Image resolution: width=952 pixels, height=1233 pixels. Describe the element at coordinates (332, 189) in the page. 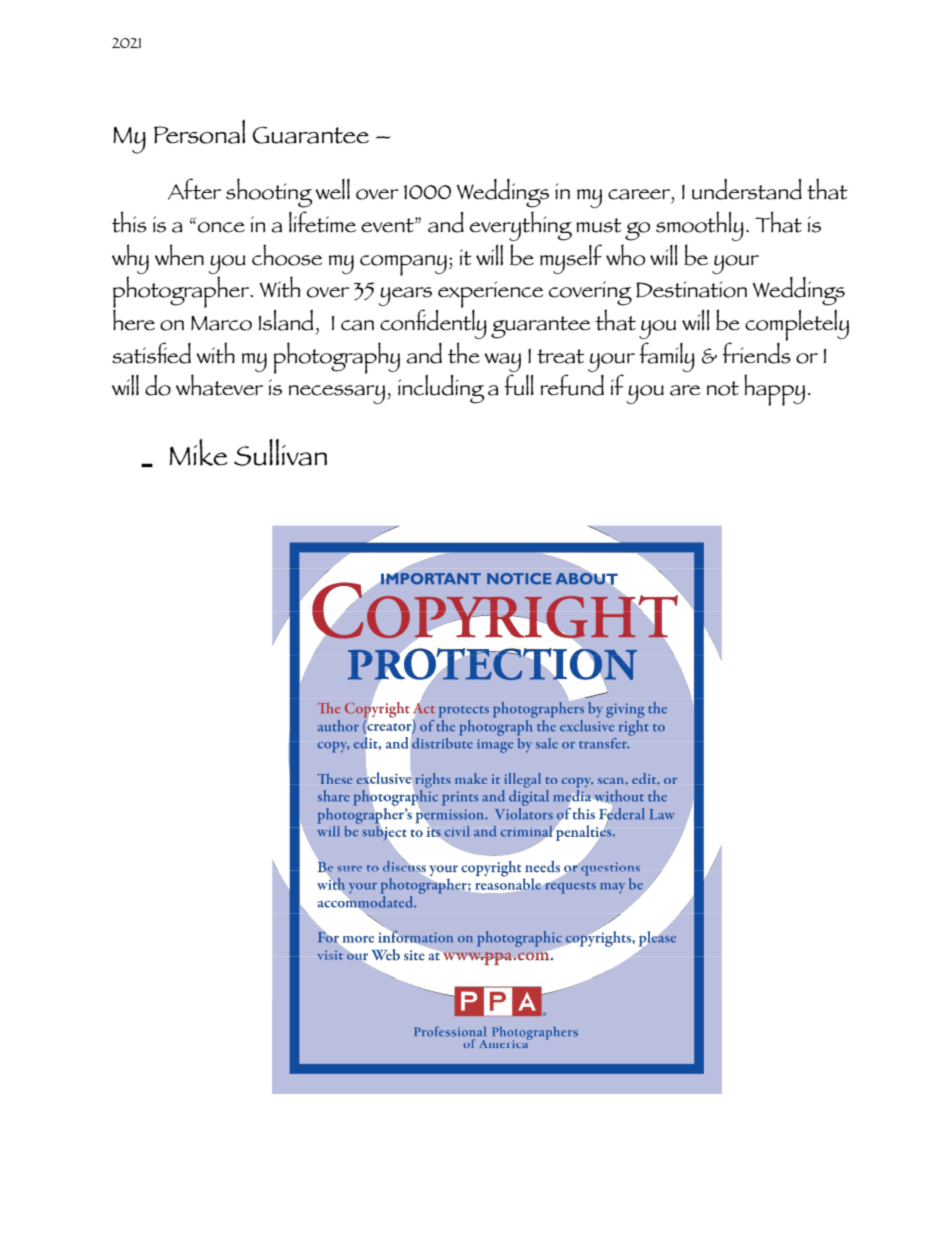

I see `well` at that location.
